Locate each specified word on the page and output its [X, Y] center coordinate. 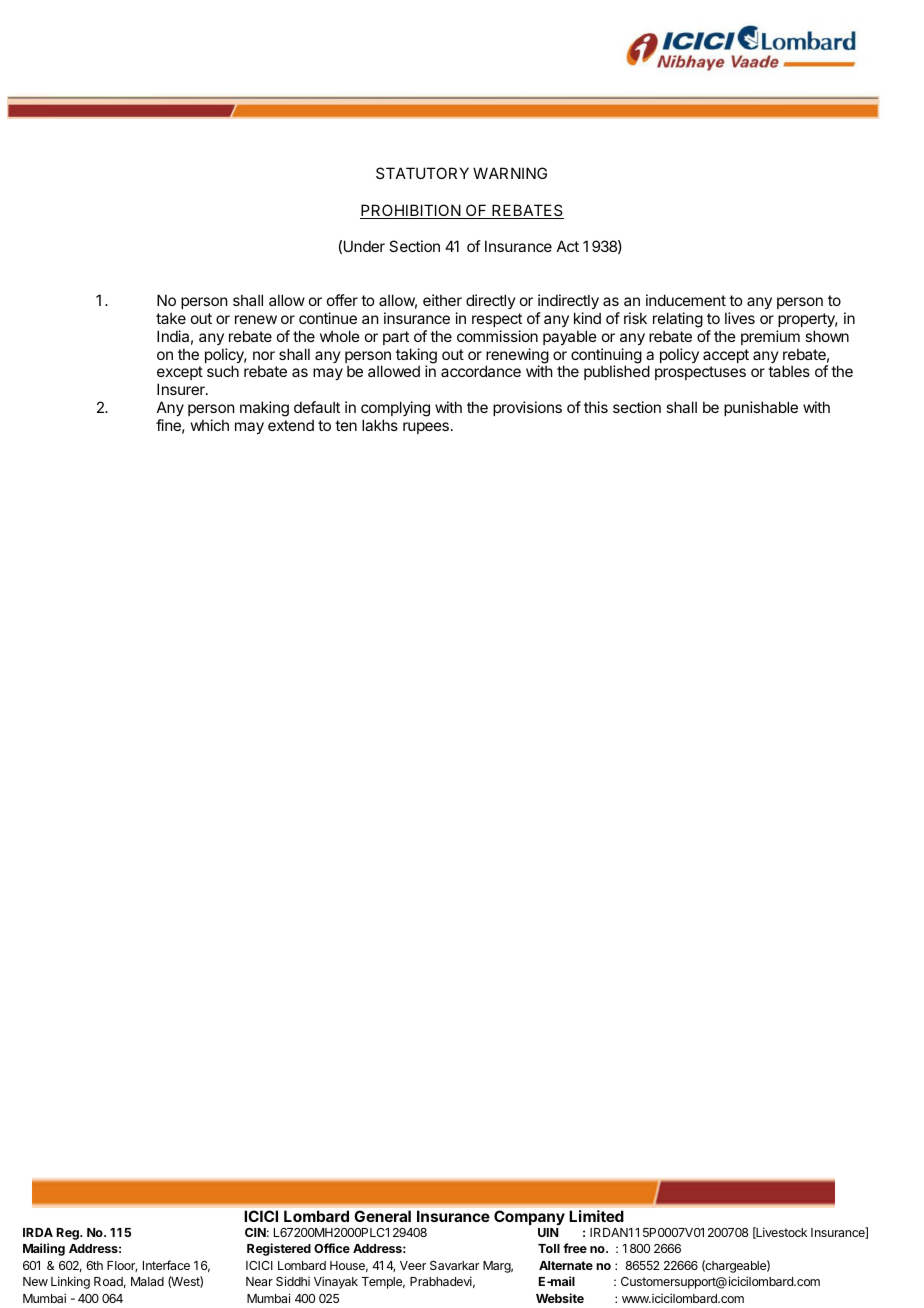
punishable [761, 408]
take [171, 318]
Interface [166, 1265]
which [210, 425]
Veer [413, 1265]
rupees [426, 428]
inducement [686, 300]
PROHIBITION [411, 211]
